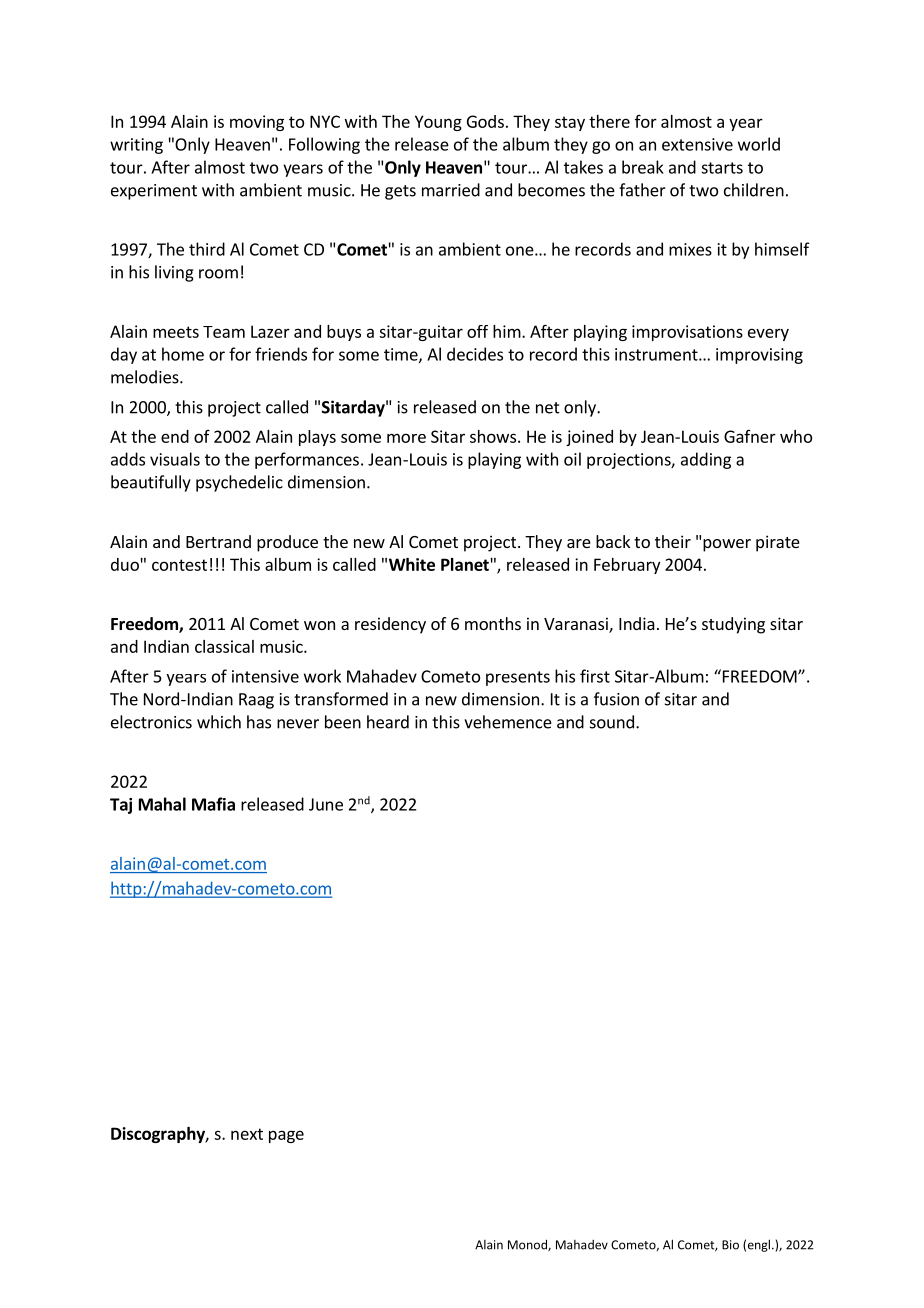  What do you see at coordinates (518, 678) in the screenshot?
I see `presents` at bounding box center [518, 678].
